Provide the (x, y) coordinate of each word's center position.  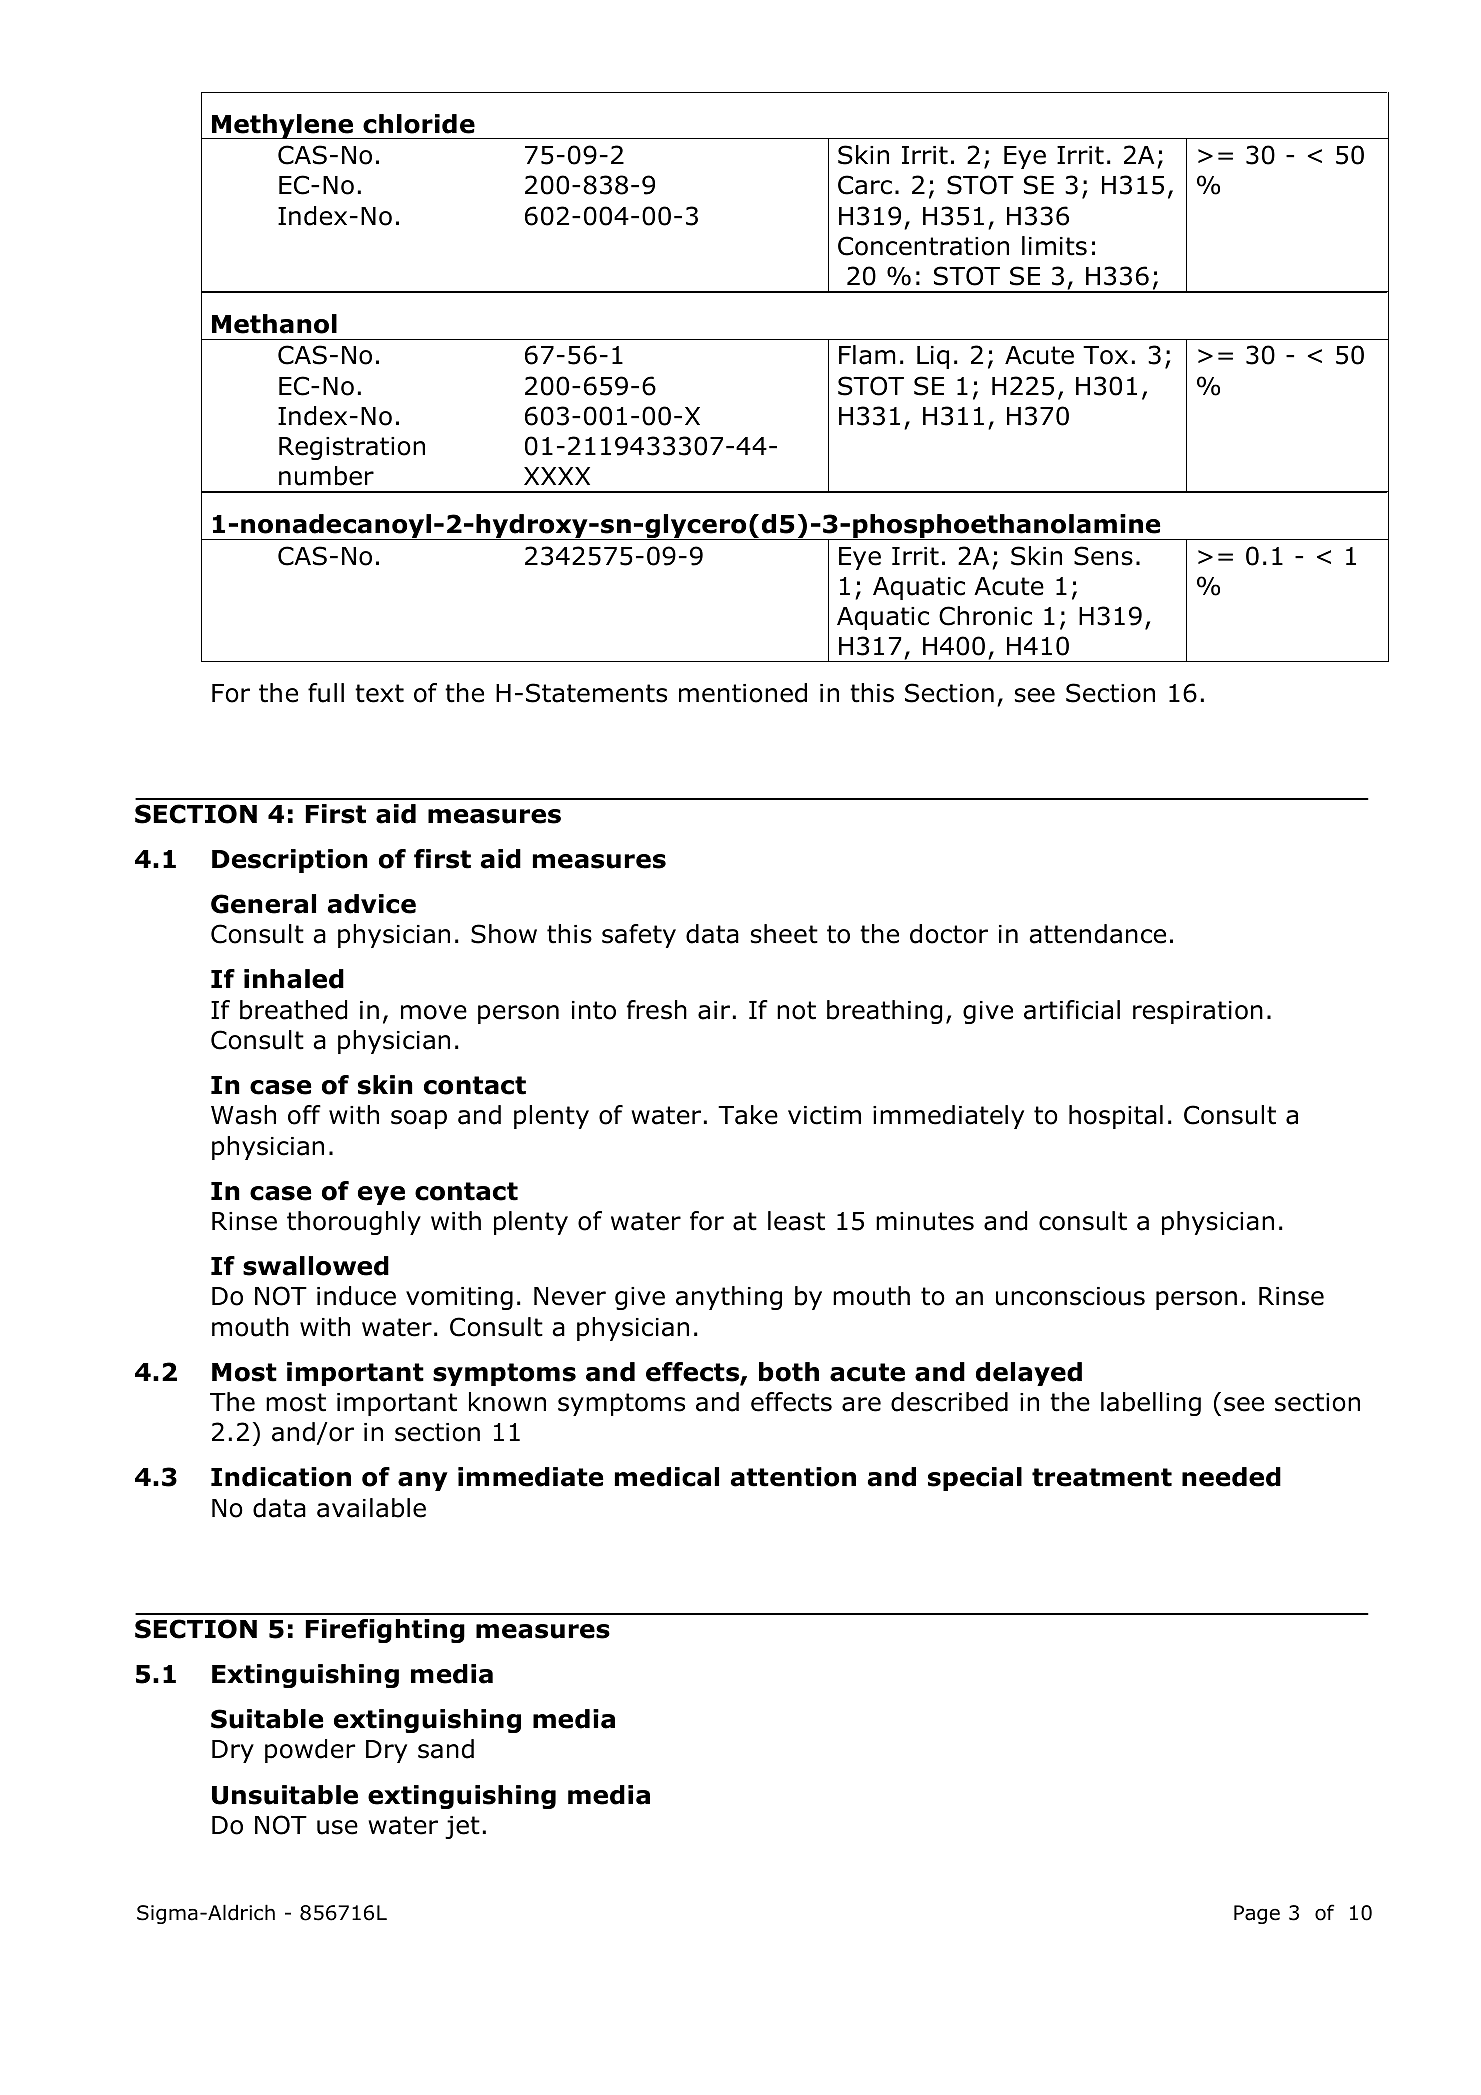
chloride (419, 124)
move (434, 1012)
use (337, 1827)
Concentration (923, 246)
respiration (1198, 1012)
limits (1054, 246)
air (714, 1010)
